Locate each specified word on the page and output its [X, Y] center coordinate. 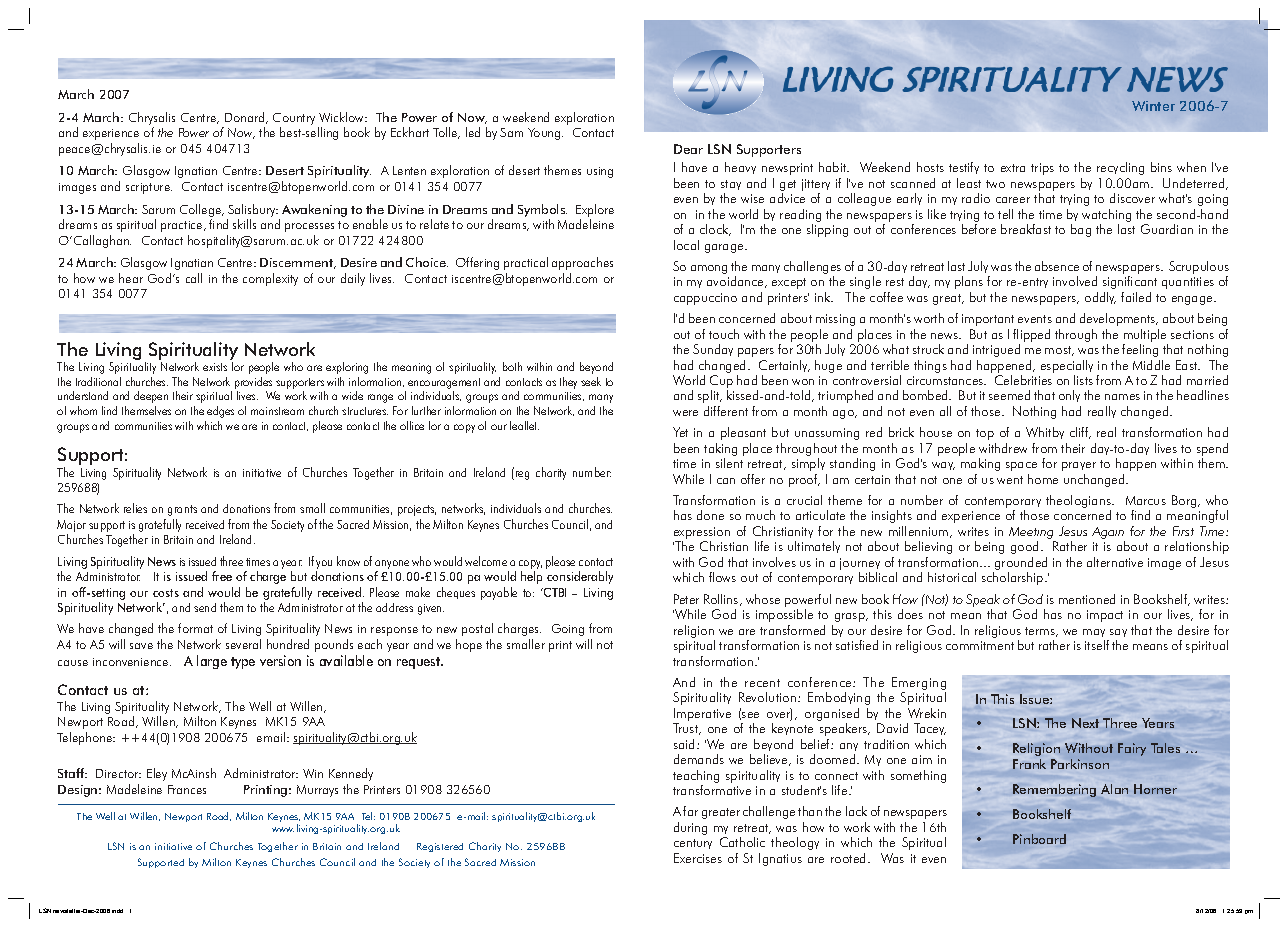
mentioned [1087, 599]
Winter [1153, 106]
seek [591, 381]
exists [215, 367]
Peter [686, 599]
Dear [688, 149]
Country [294, 119]
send [205, 607]
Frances [187, 789]
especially [1067, 366]
